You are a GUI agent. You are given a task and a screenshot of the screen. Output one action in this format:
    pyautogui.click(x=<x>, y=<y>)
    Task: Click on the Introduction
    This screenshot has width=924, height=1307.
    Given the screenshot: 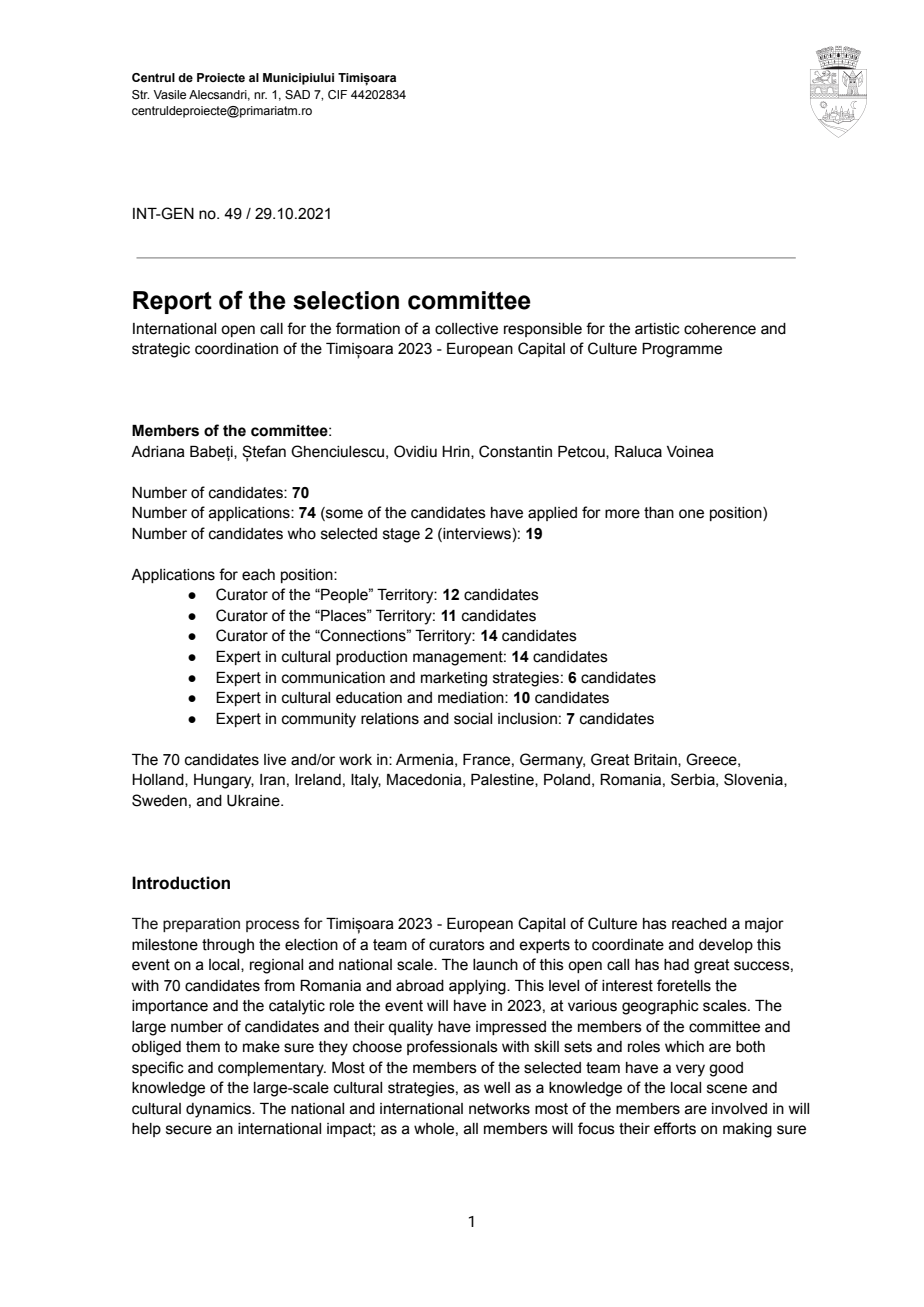 What is the action you would take?
    pyautogui.click(x=181, y=883)
